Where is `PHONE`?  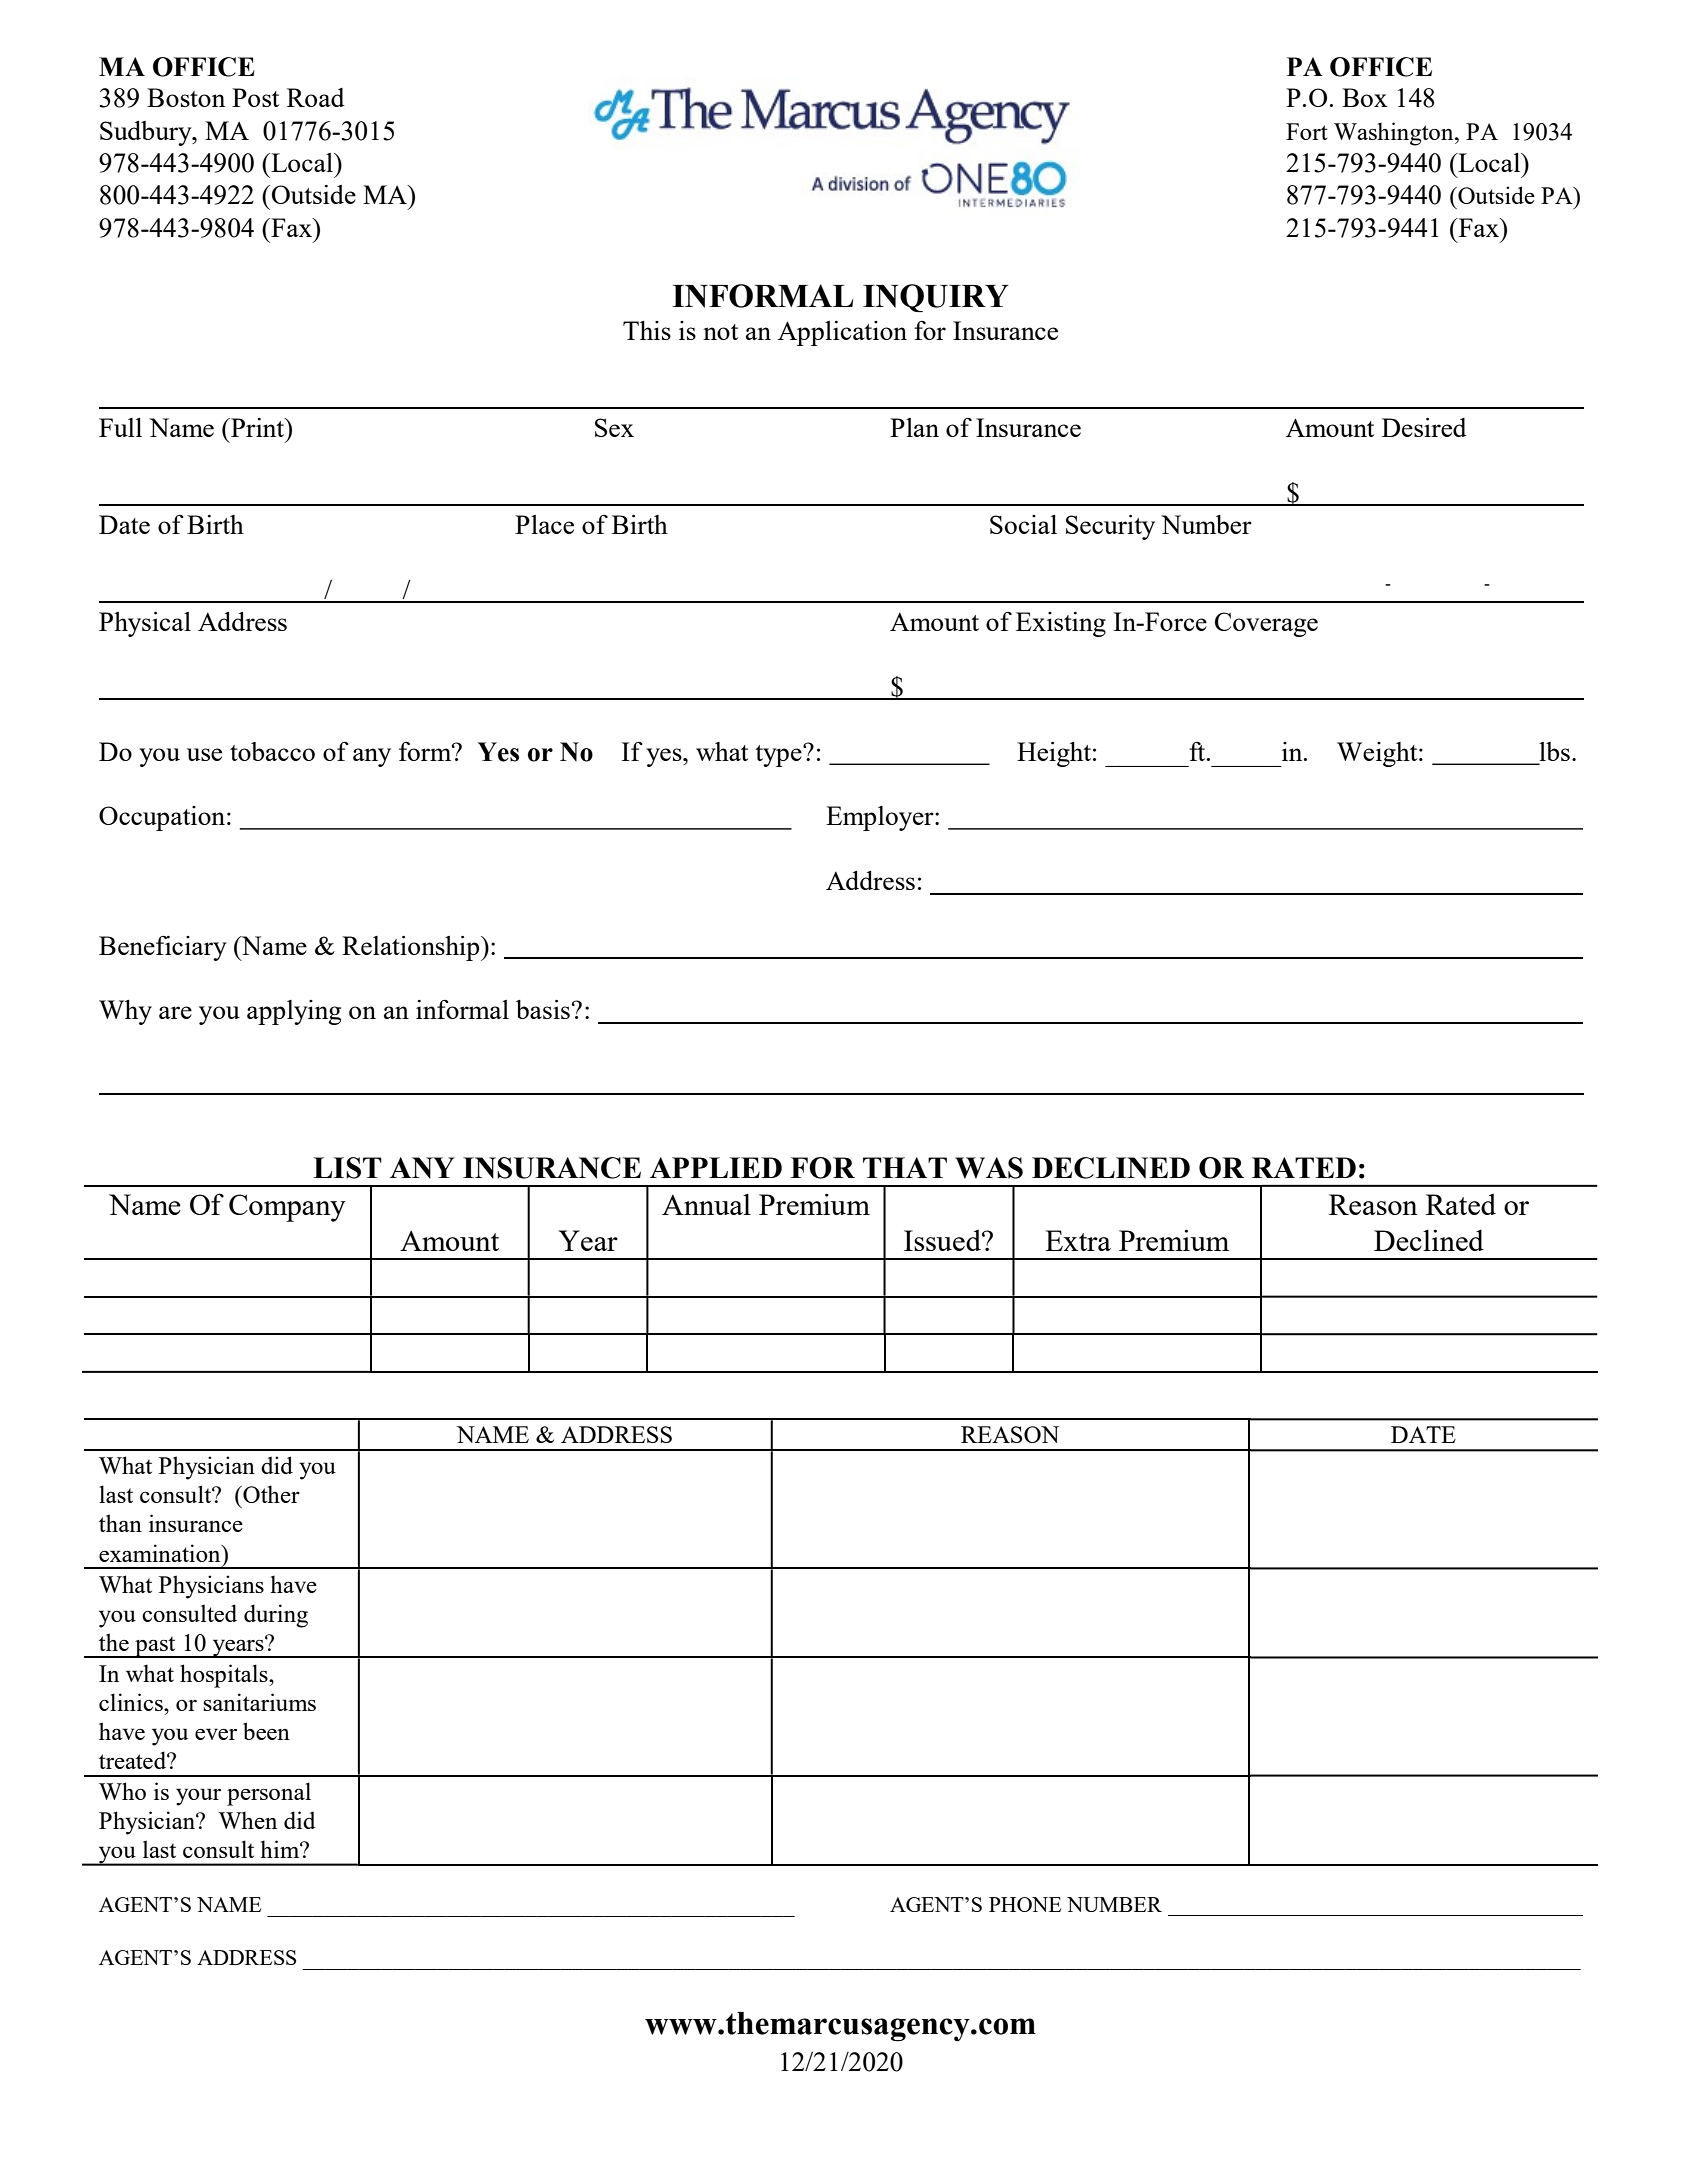 PHONE is located at coordinates (1025, 1904).
